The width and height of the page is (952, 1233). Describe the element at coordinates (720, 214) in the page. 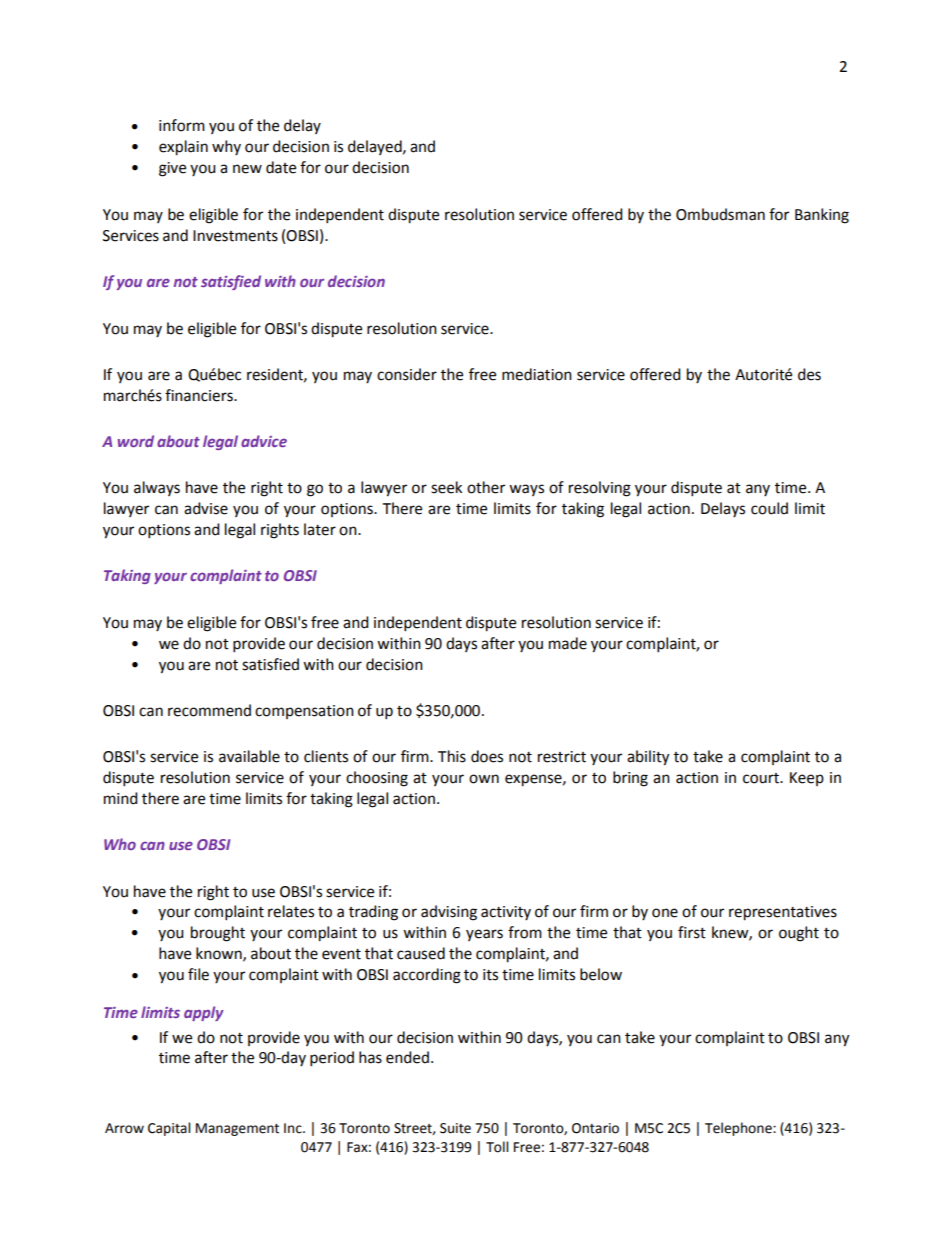

I see `Ombudsman` at that location.
